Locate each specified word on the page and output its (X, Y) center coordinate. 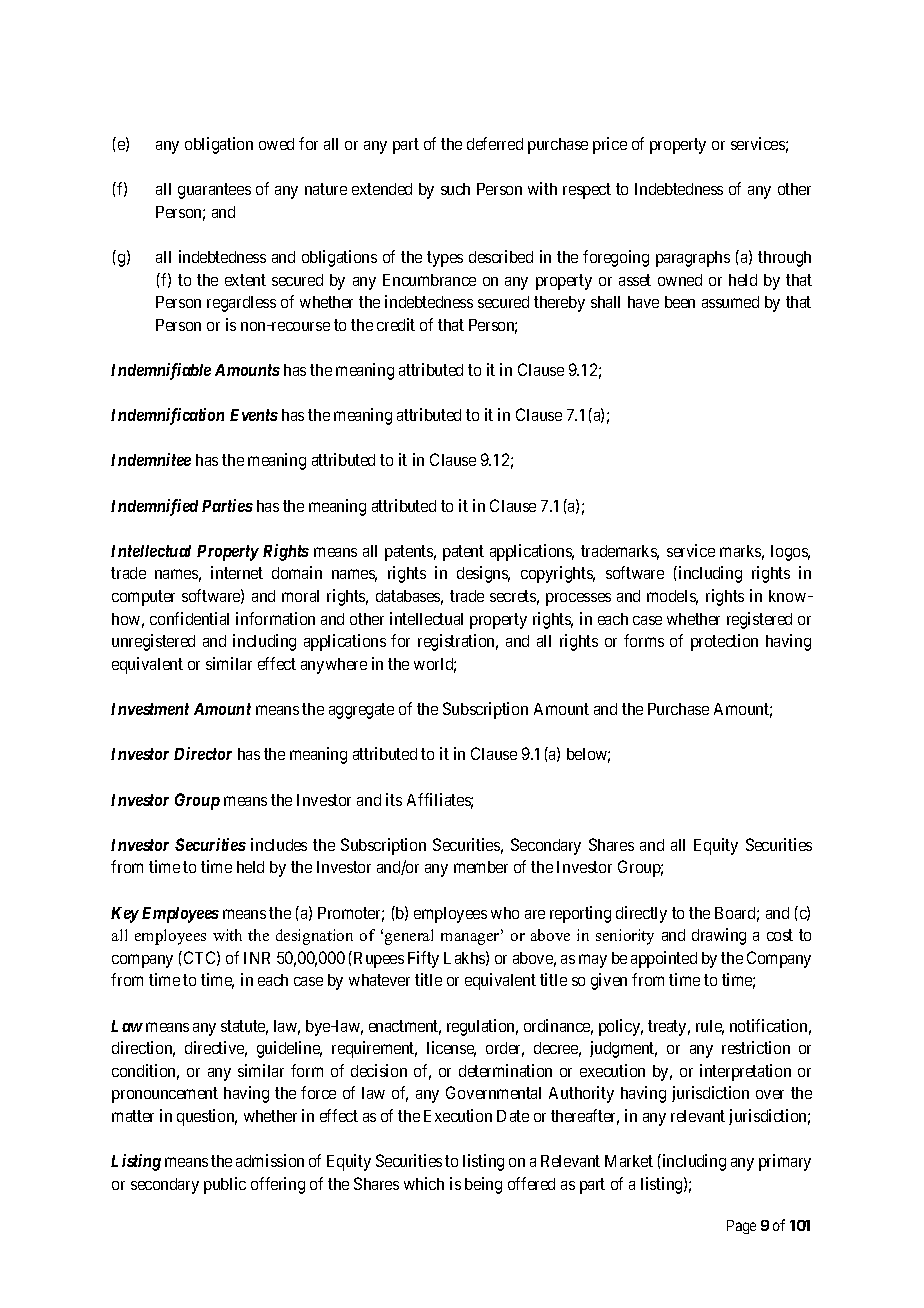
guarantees (214, 191)
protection (724, 642)
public (225, 1185)
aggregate (361, 711)
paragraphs (693, 259)
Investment (150, 709)
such (455, 189)
